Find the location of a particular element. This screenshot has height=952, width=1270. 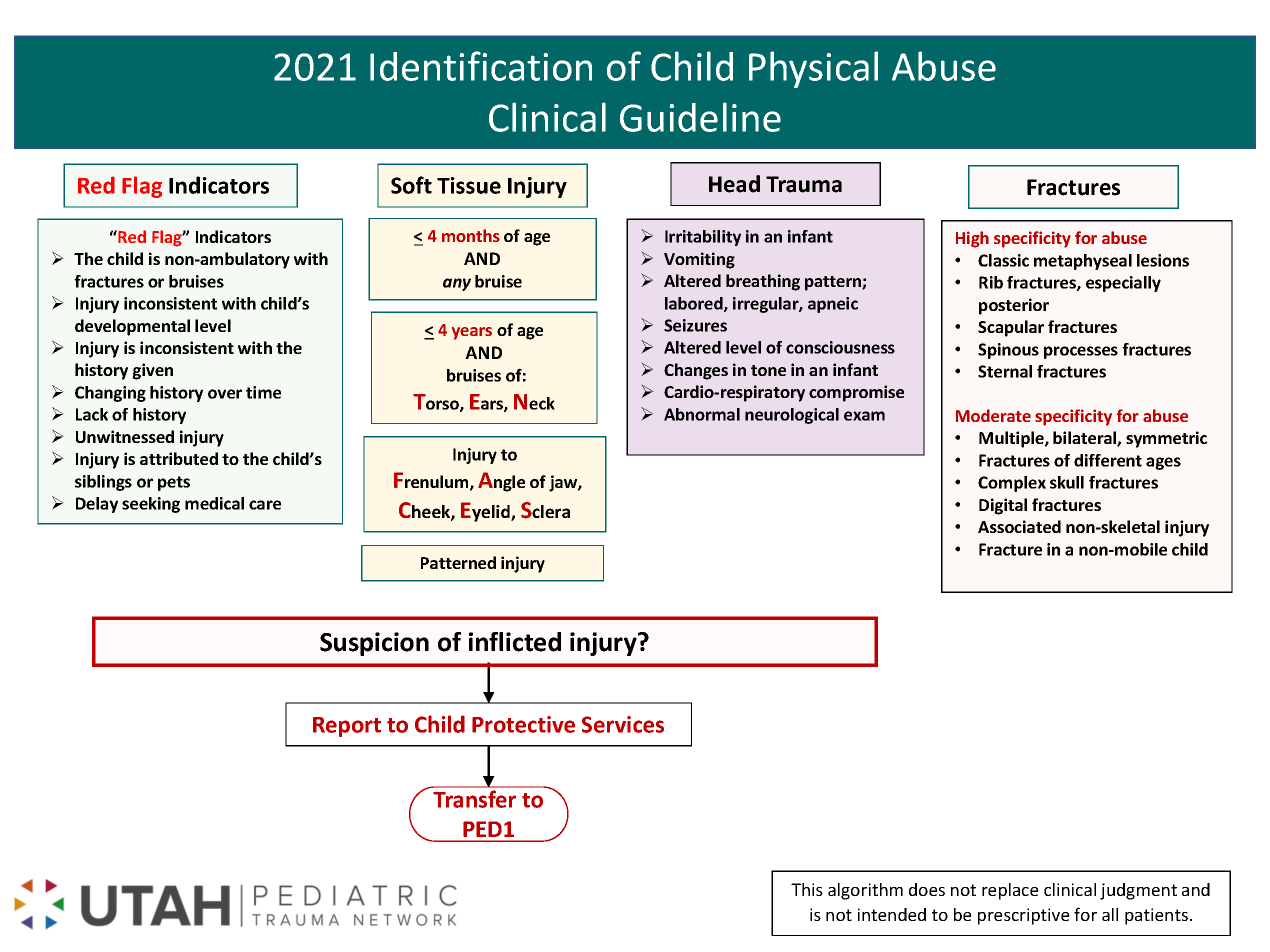

Identification is located at coordinates (481, 66).
